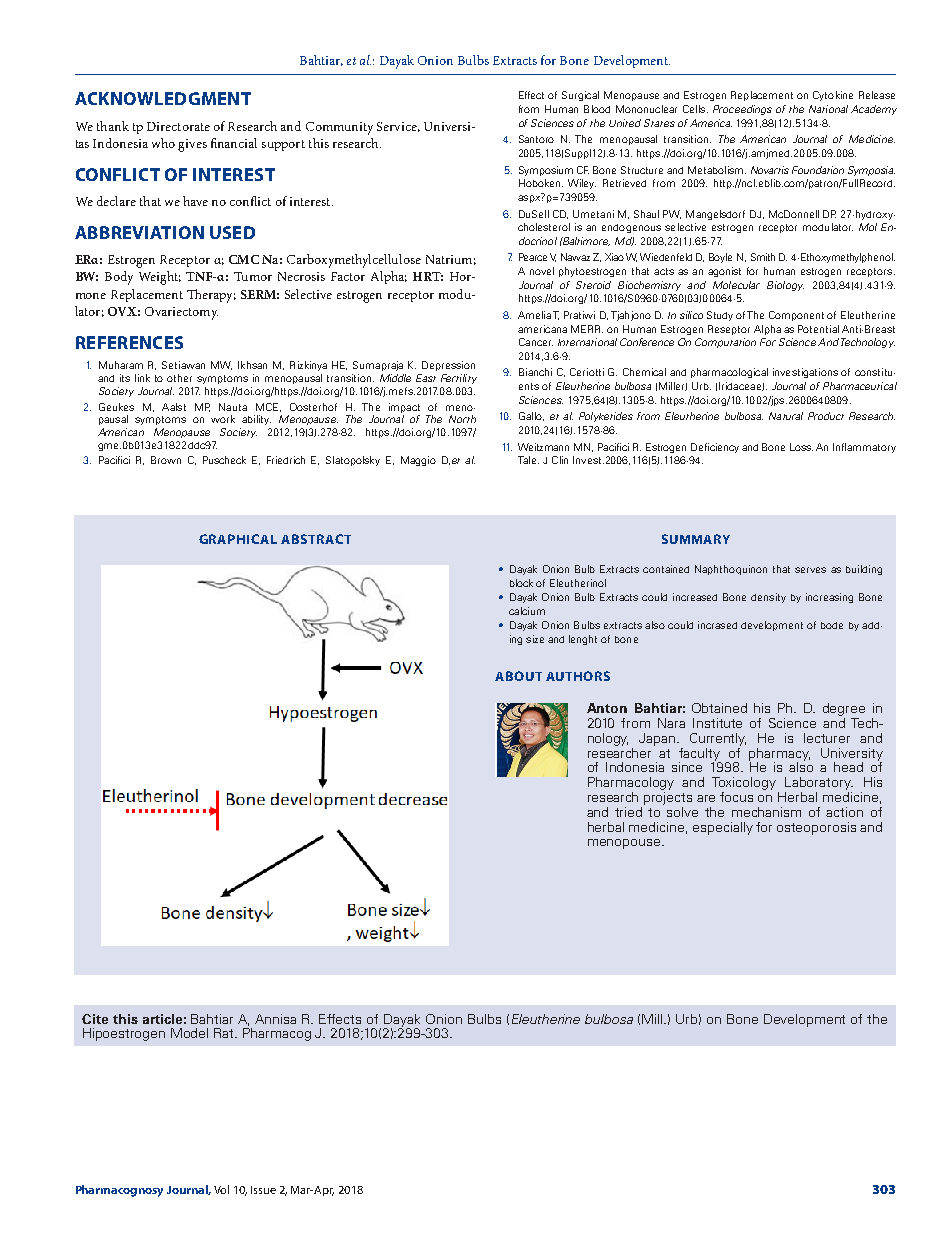 This screenshot has height=1233, width=952. Describe the element at coordinates (816, 828) in the screenshot. I see `osteoporosis` at that location.
